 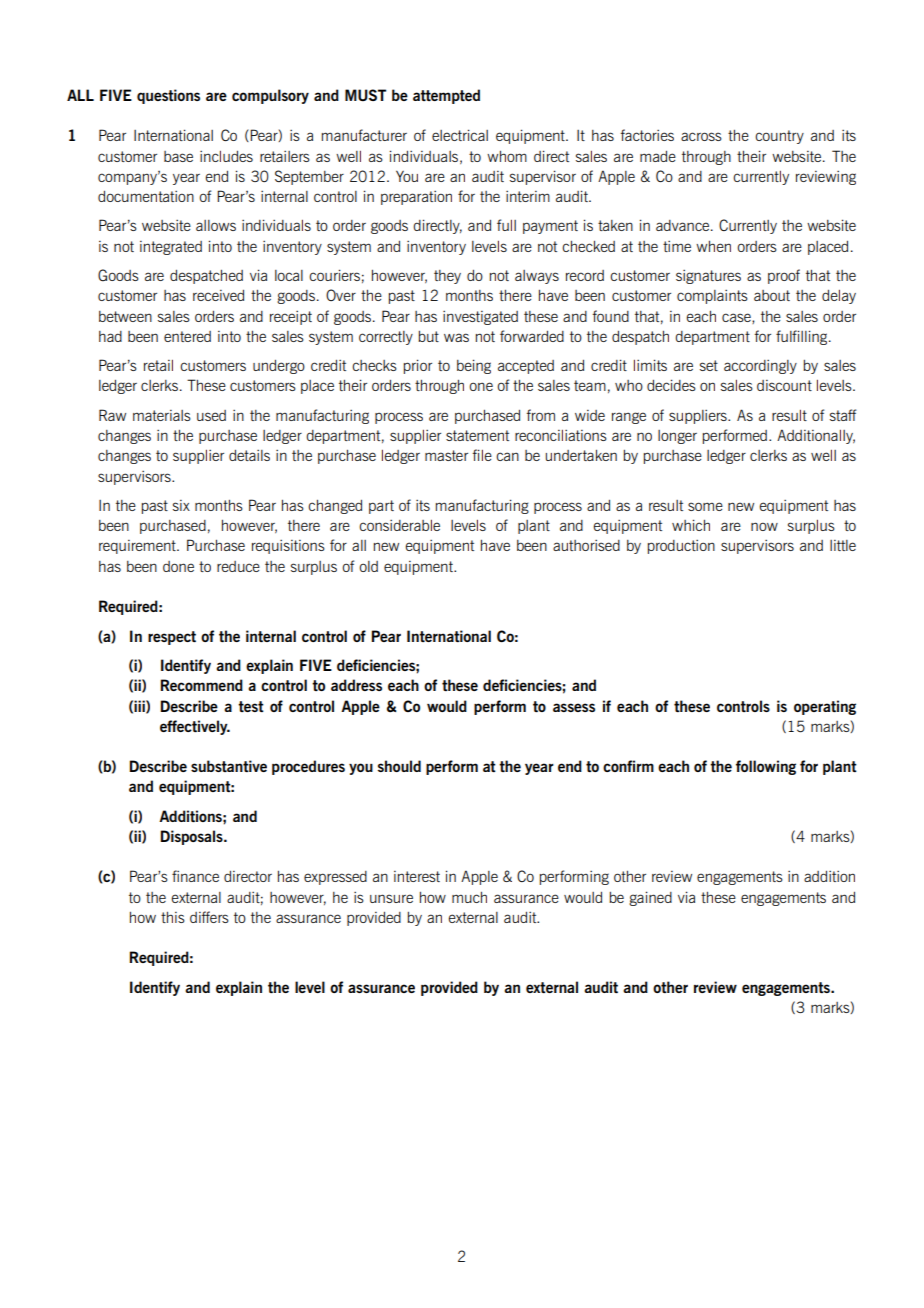 I want to click on questions, so click(x=168, y=96).
